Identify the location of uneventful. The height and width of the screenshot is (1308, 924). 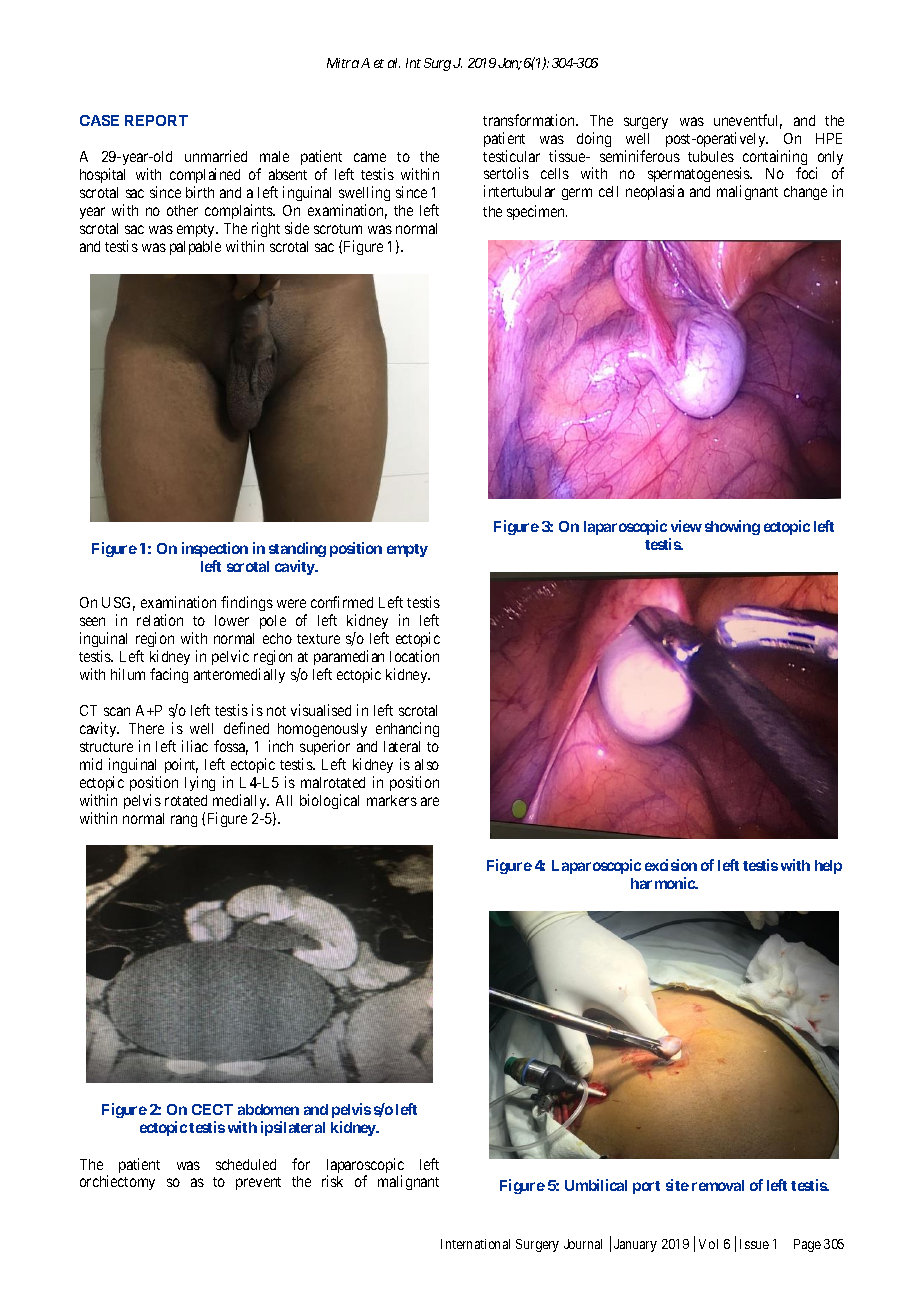
(748, 121).
